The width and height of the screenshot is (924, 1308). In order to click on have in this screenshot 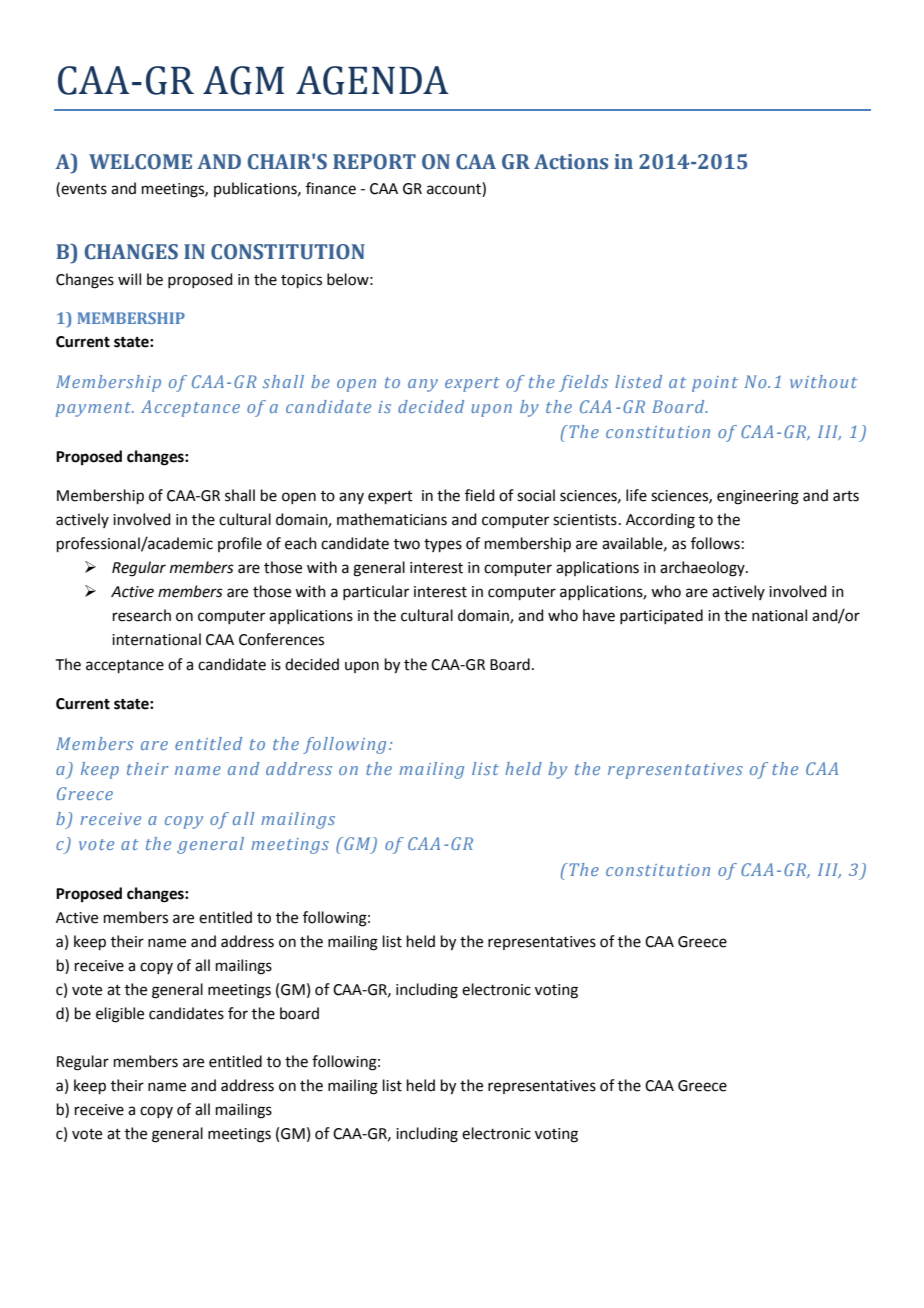, I will do `click(599, 615)`.
